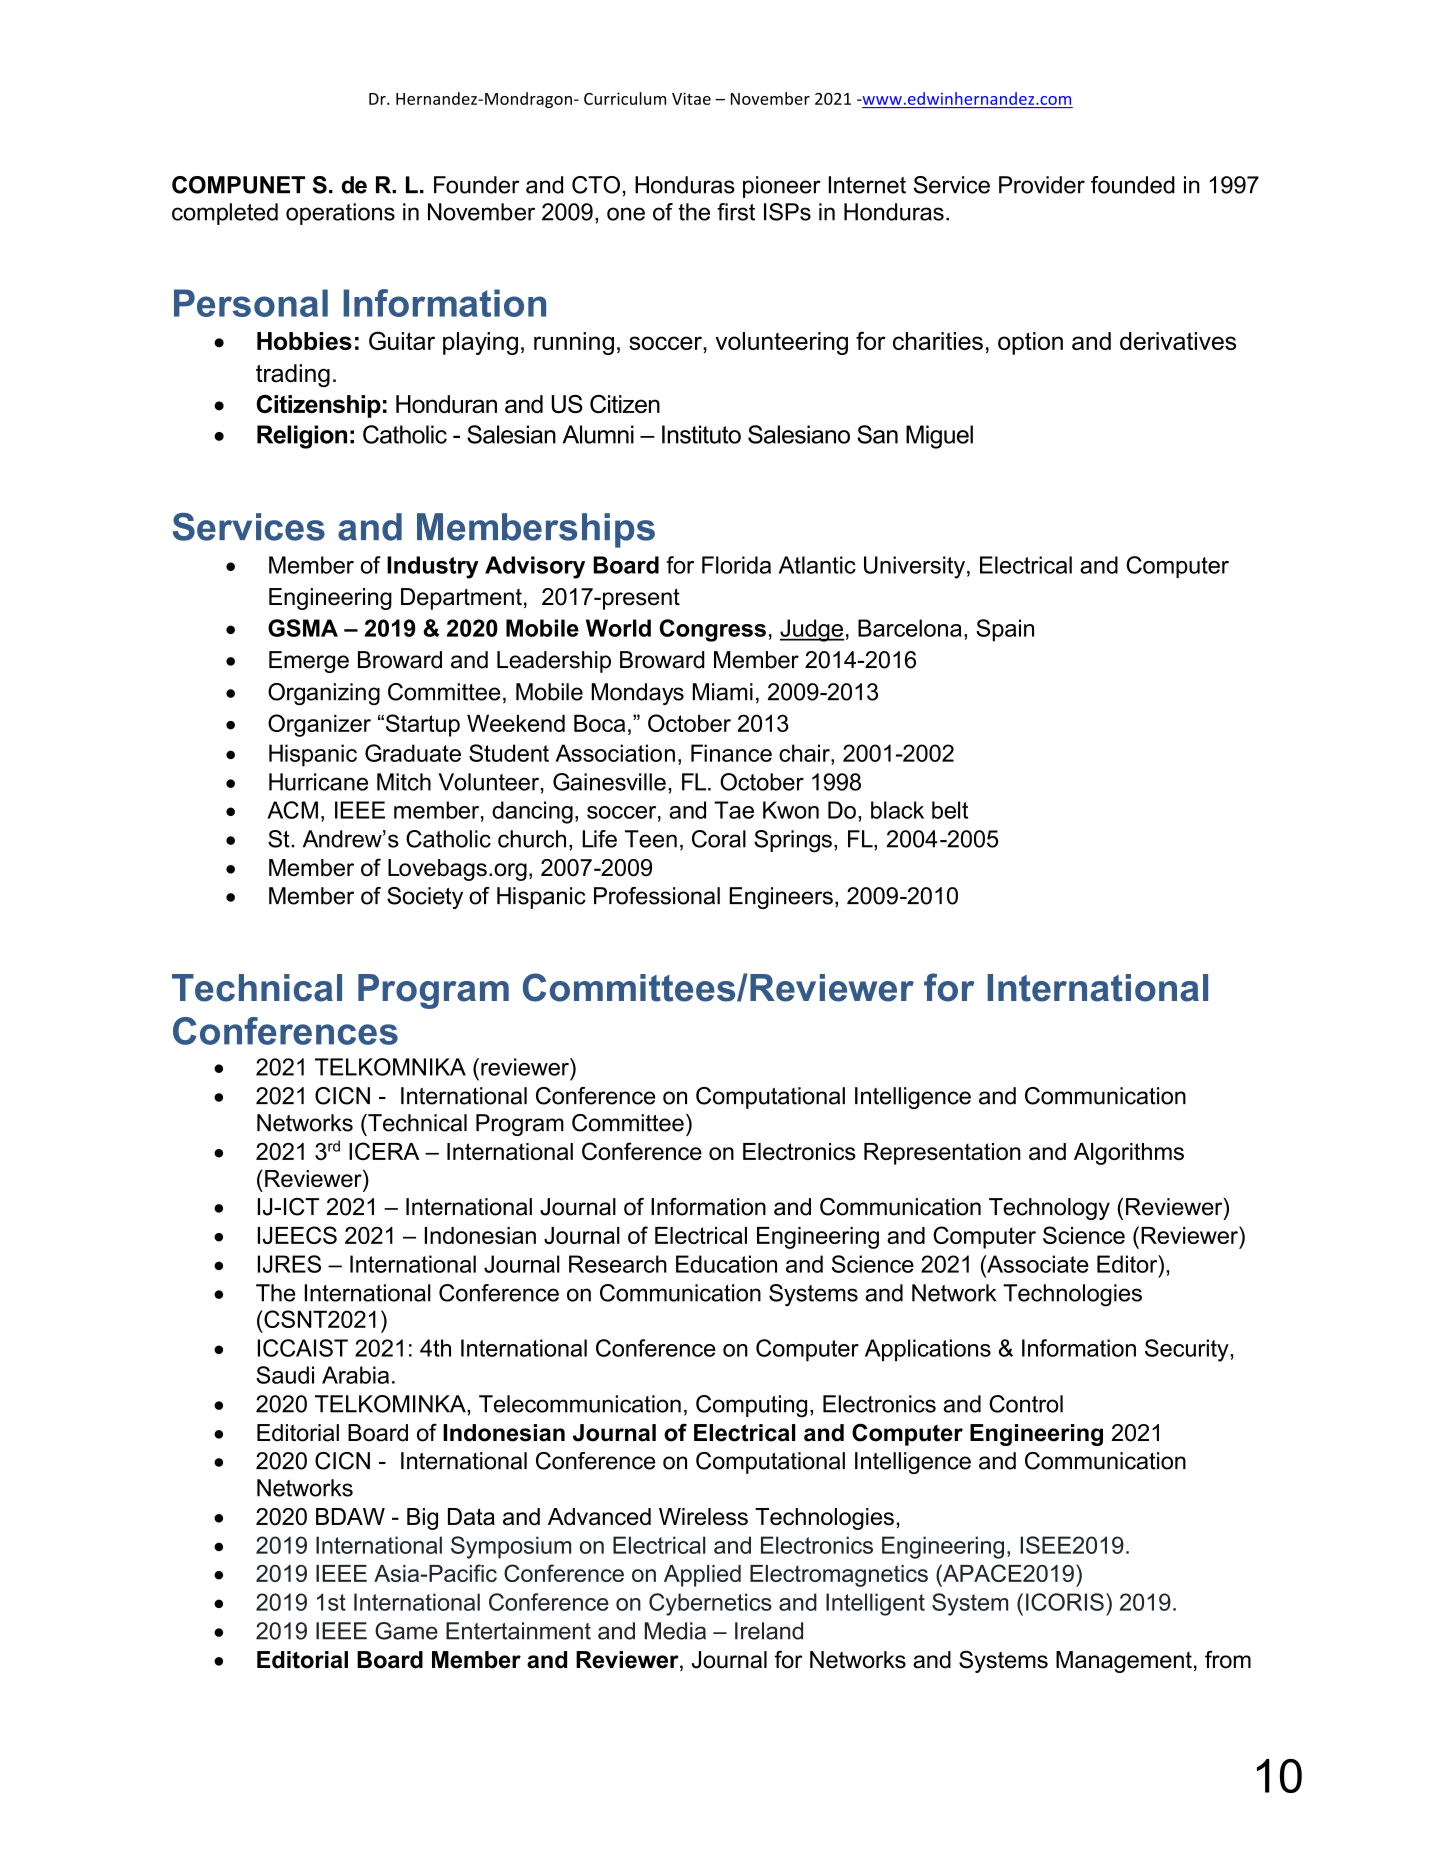 This image has width=1436, height=1859. Describe the element at coordinates (726, 1264) in the image. I see `Education` at that location.
